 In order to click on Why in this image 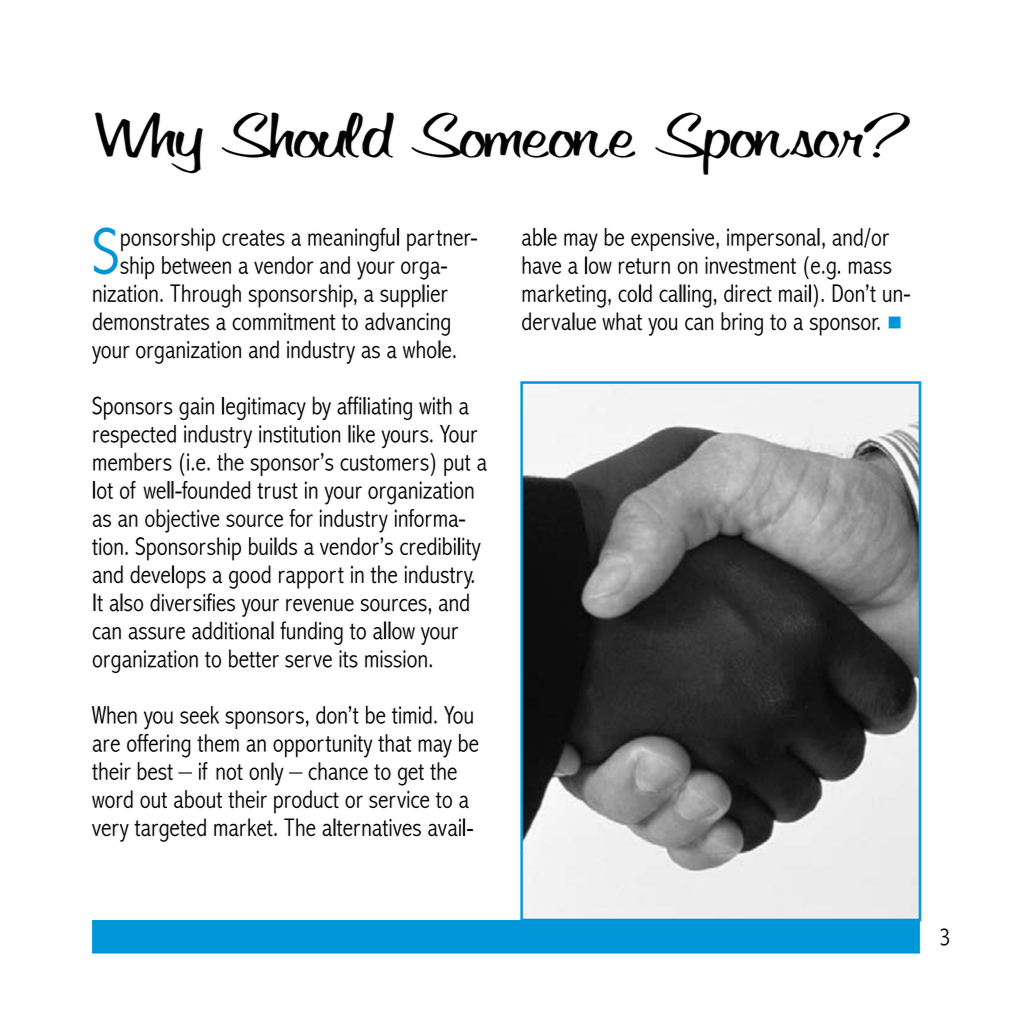, I will do `click(149, 143)`.
